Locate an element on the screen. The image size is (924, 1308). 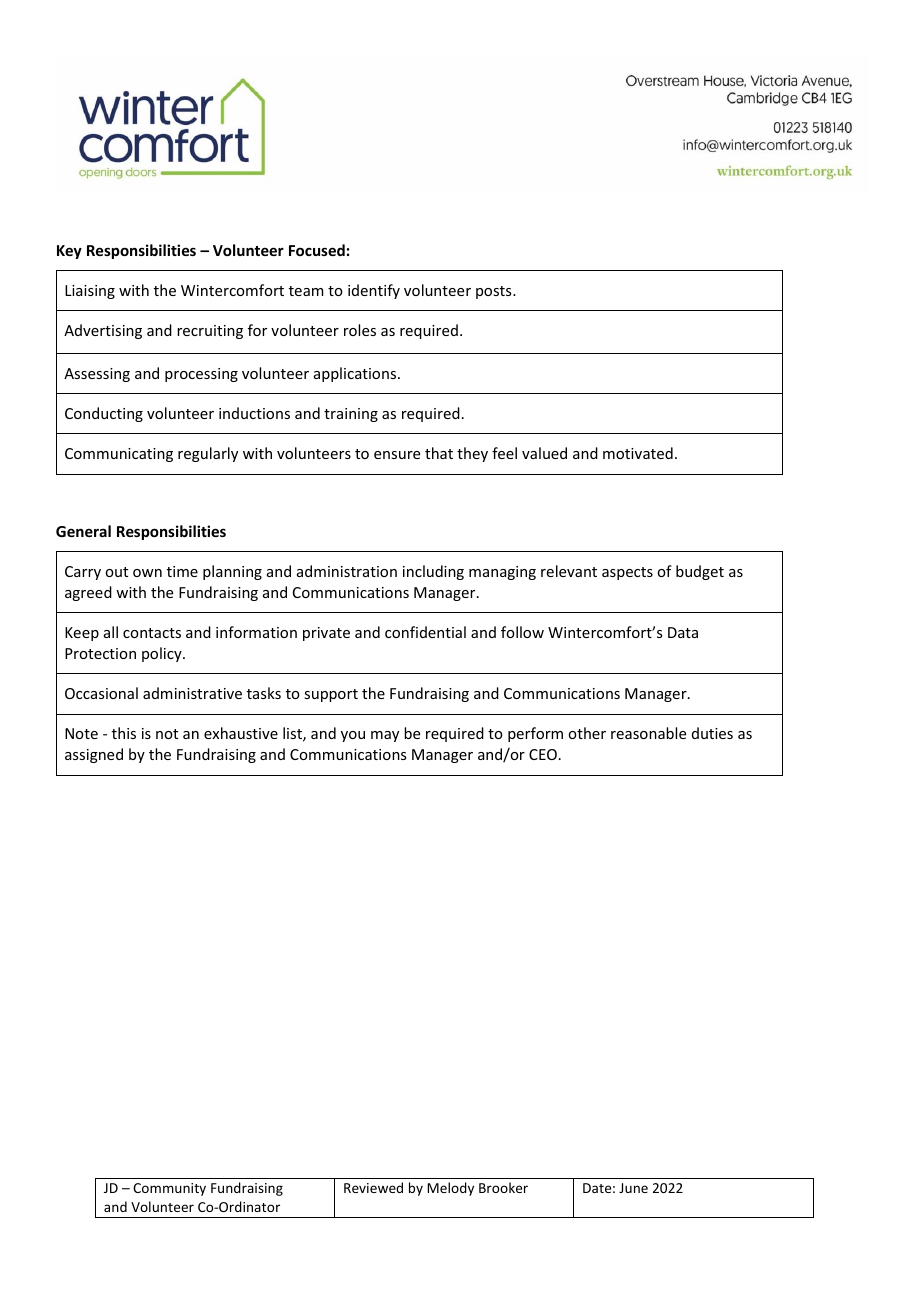
own is located at coordinates (147, 573).
